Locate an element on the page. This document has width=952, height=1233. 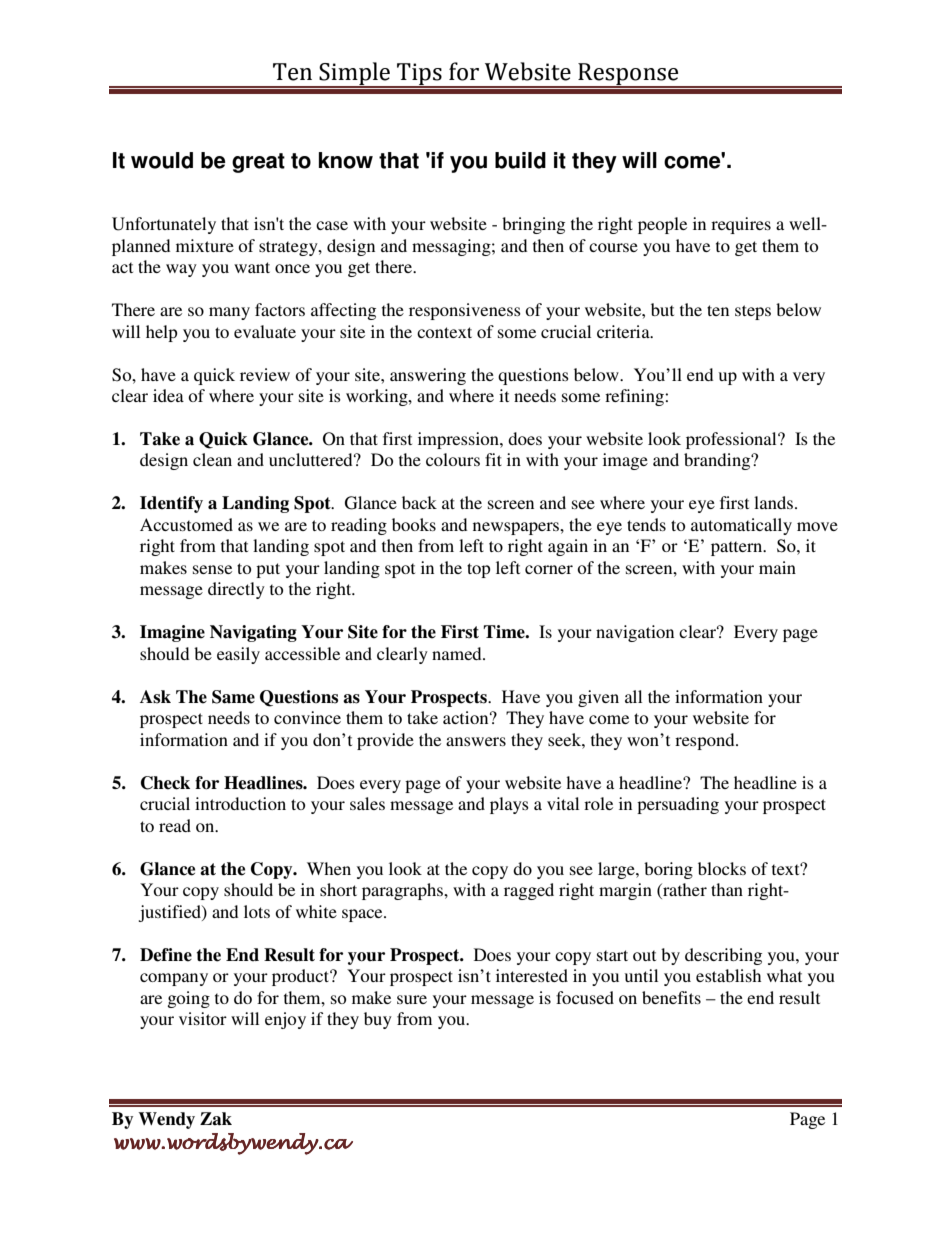
build is located at coordinates (520, 160).
